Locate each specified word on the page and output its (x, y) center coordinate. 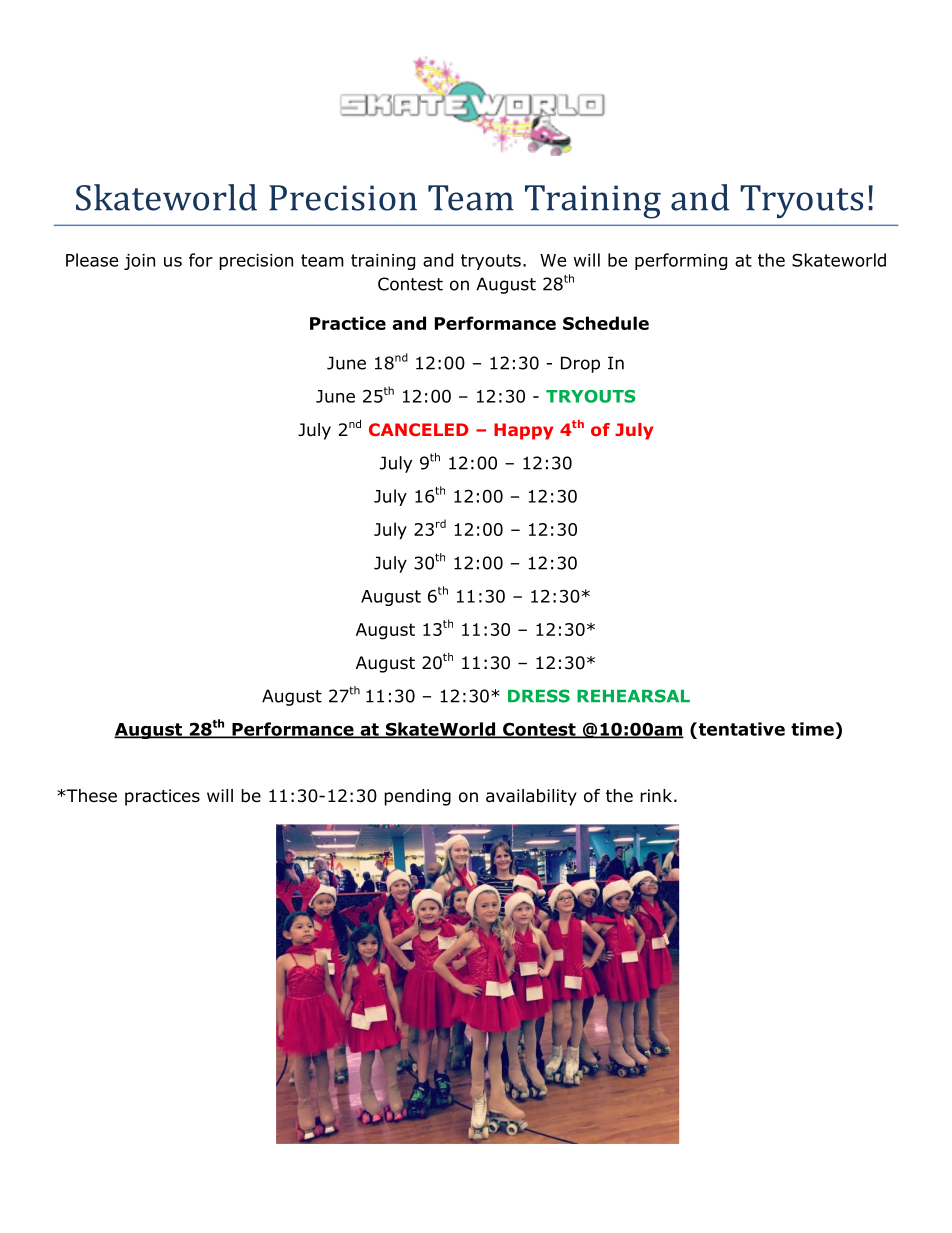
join (139, 262)
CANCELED (419, 429)
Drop (580, 364)
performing (681, 261)
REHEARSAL (633, 696)
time (812, 729)
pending (417, 797)
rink (656, 795)
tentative (740, 729)
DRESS (539, 696)
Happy (524, 431)
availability (531, 797)
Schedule (606, 323)
